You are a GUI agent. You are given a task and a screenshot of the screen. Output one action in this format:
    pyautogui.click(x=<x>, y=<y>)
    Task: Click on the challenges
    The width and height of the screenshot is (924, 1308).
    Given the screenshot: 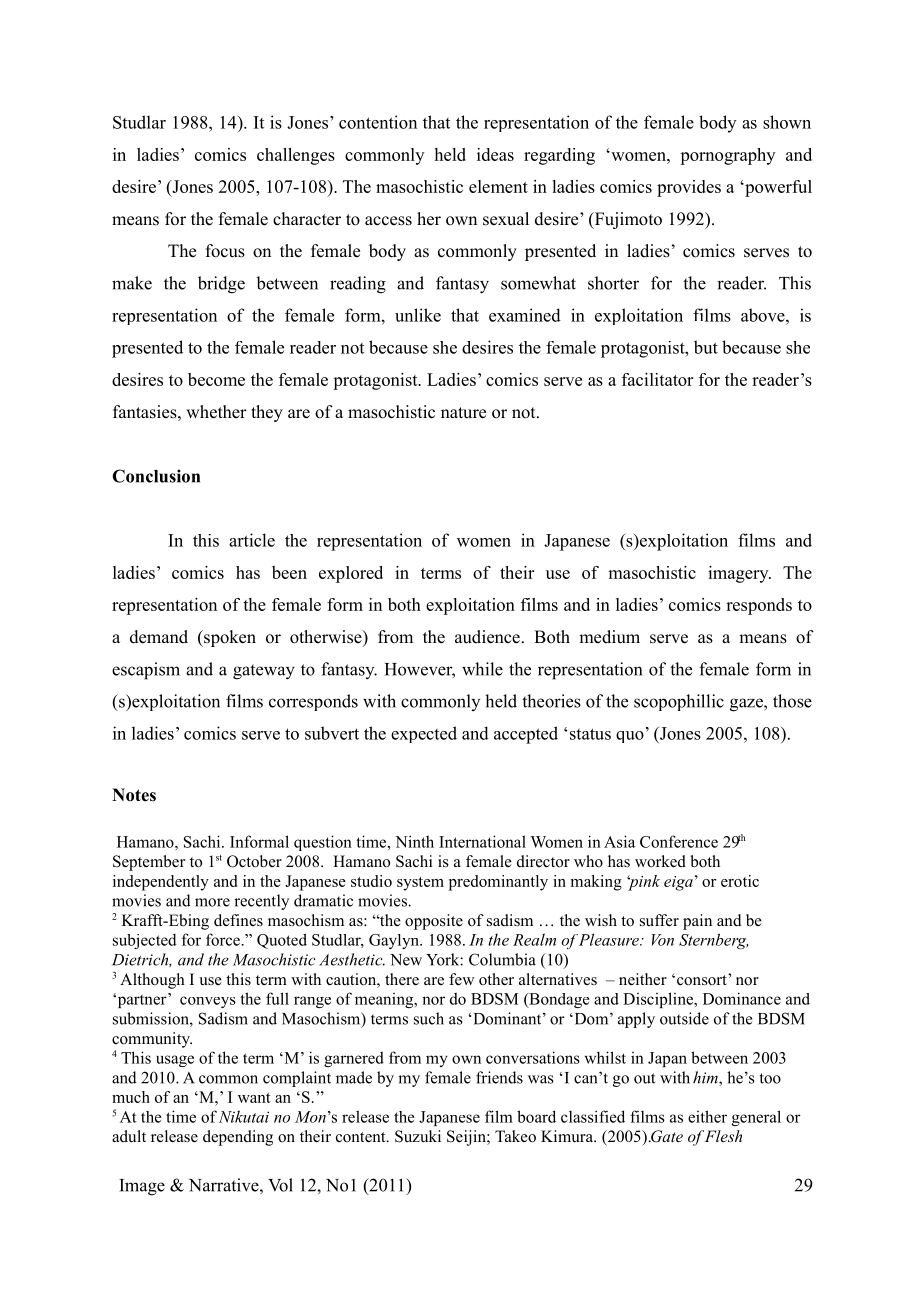 What is the action you would take?
    pyautogui.click(x=296, y=156)
